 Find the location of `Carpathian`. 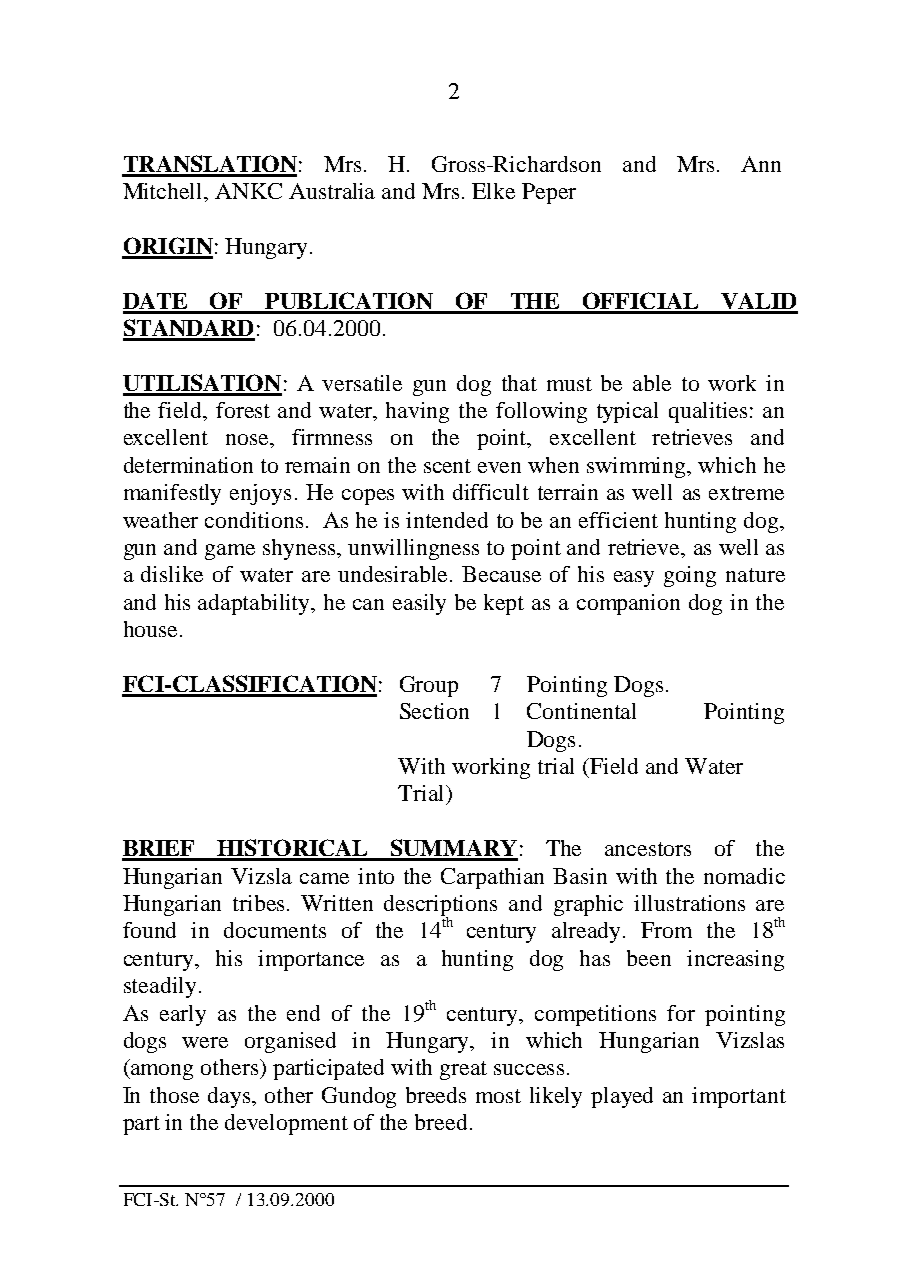

Carpathian is located at coordinates (492, 878).
